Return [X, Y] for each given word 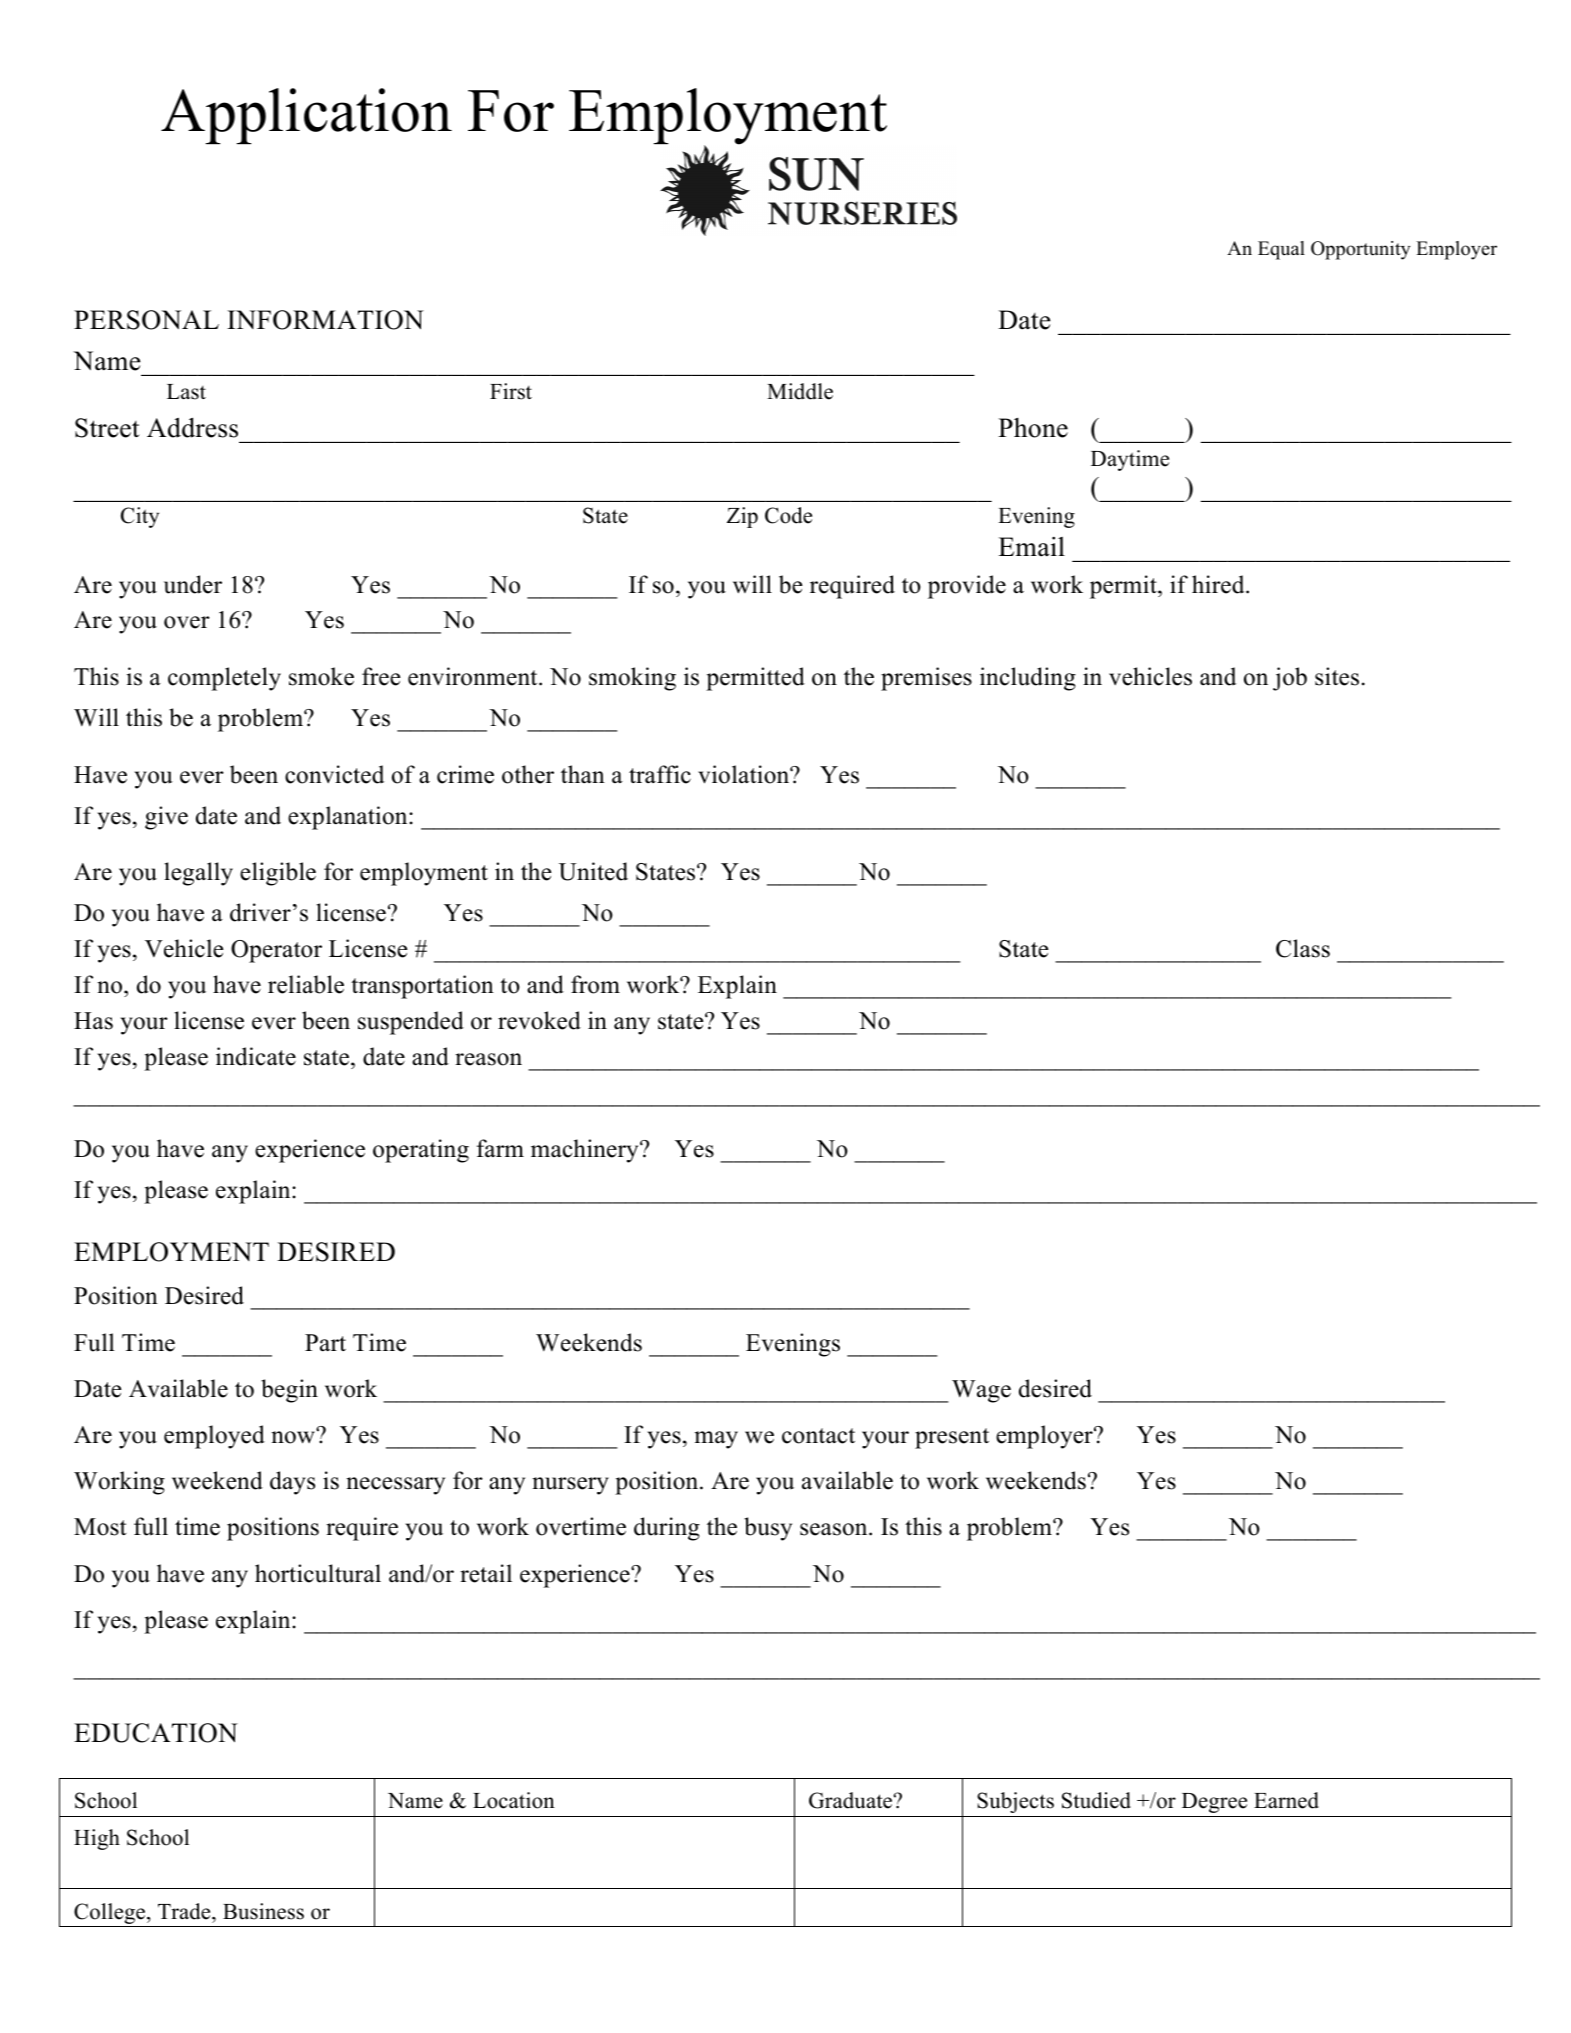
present [952, 1438]
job [1290, 679]
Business [263, 1911]
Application [306, 116]
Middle [800, 391]
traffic [660, 774]
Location [514, 1800]
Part [325, 1343]
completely [224, 679]
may [716, 1440]
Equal [1281, 250]
